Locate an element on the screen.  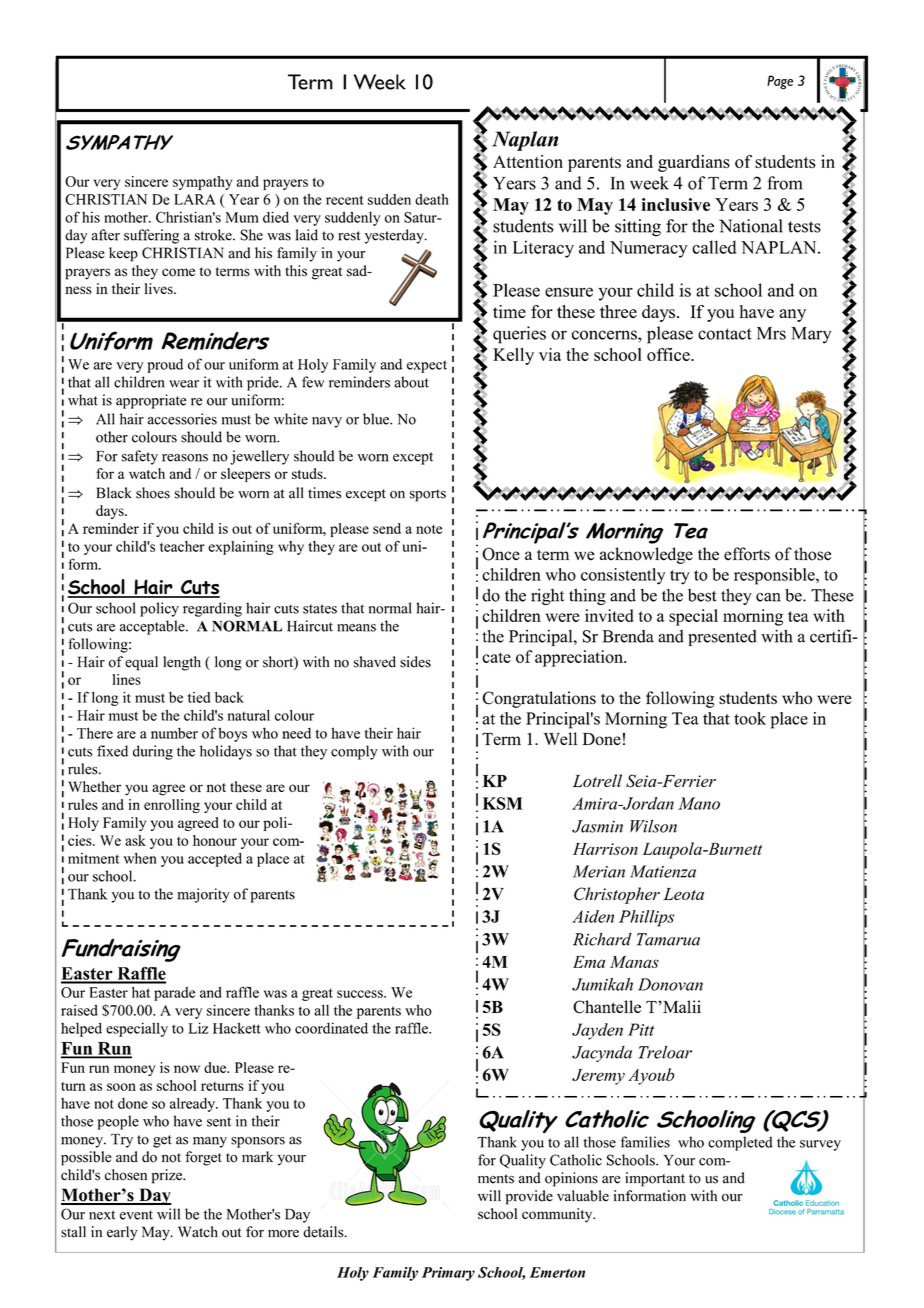
shoes is located at coordinates (153, 493).
